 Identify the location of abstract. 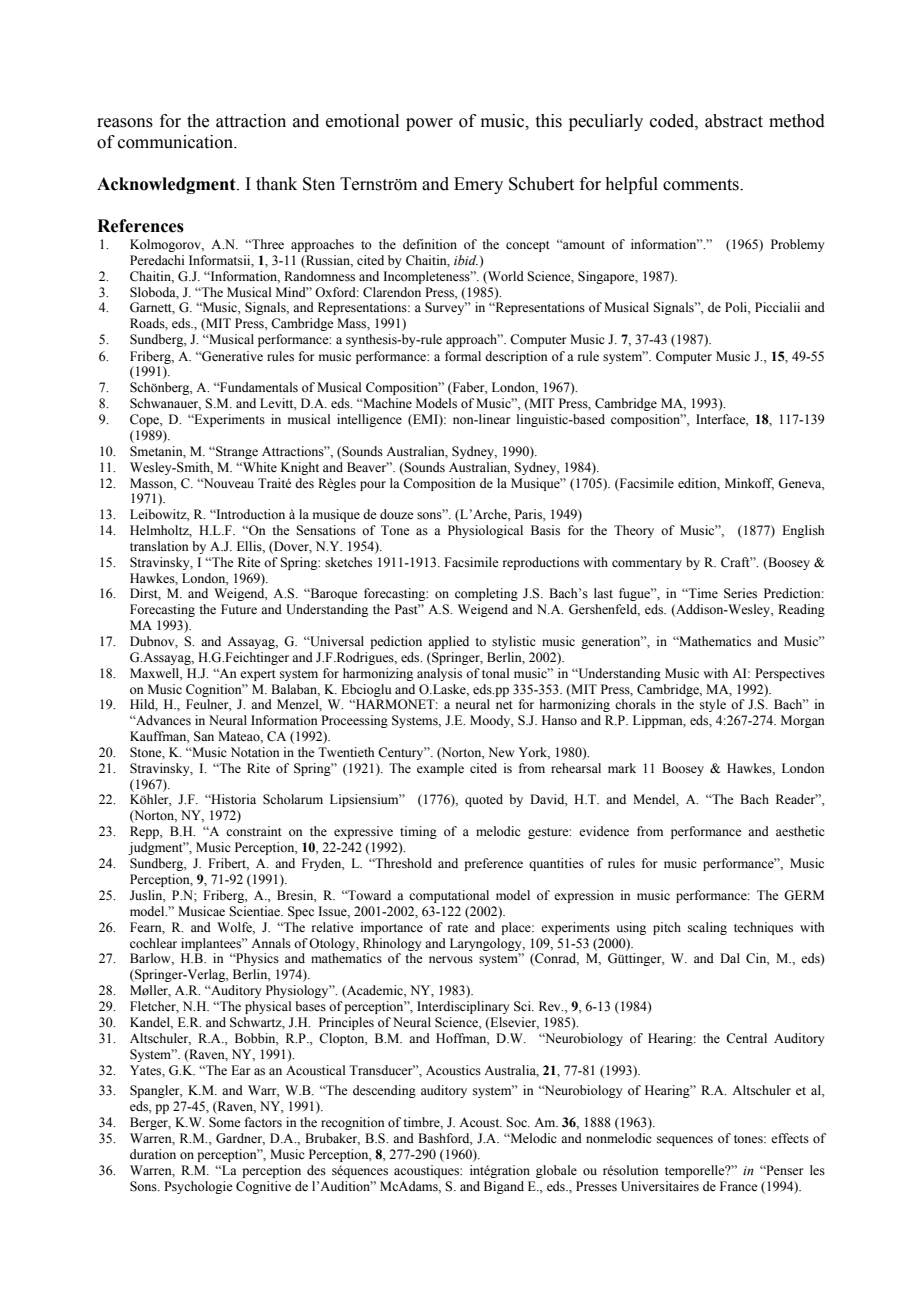
(734, 121).
